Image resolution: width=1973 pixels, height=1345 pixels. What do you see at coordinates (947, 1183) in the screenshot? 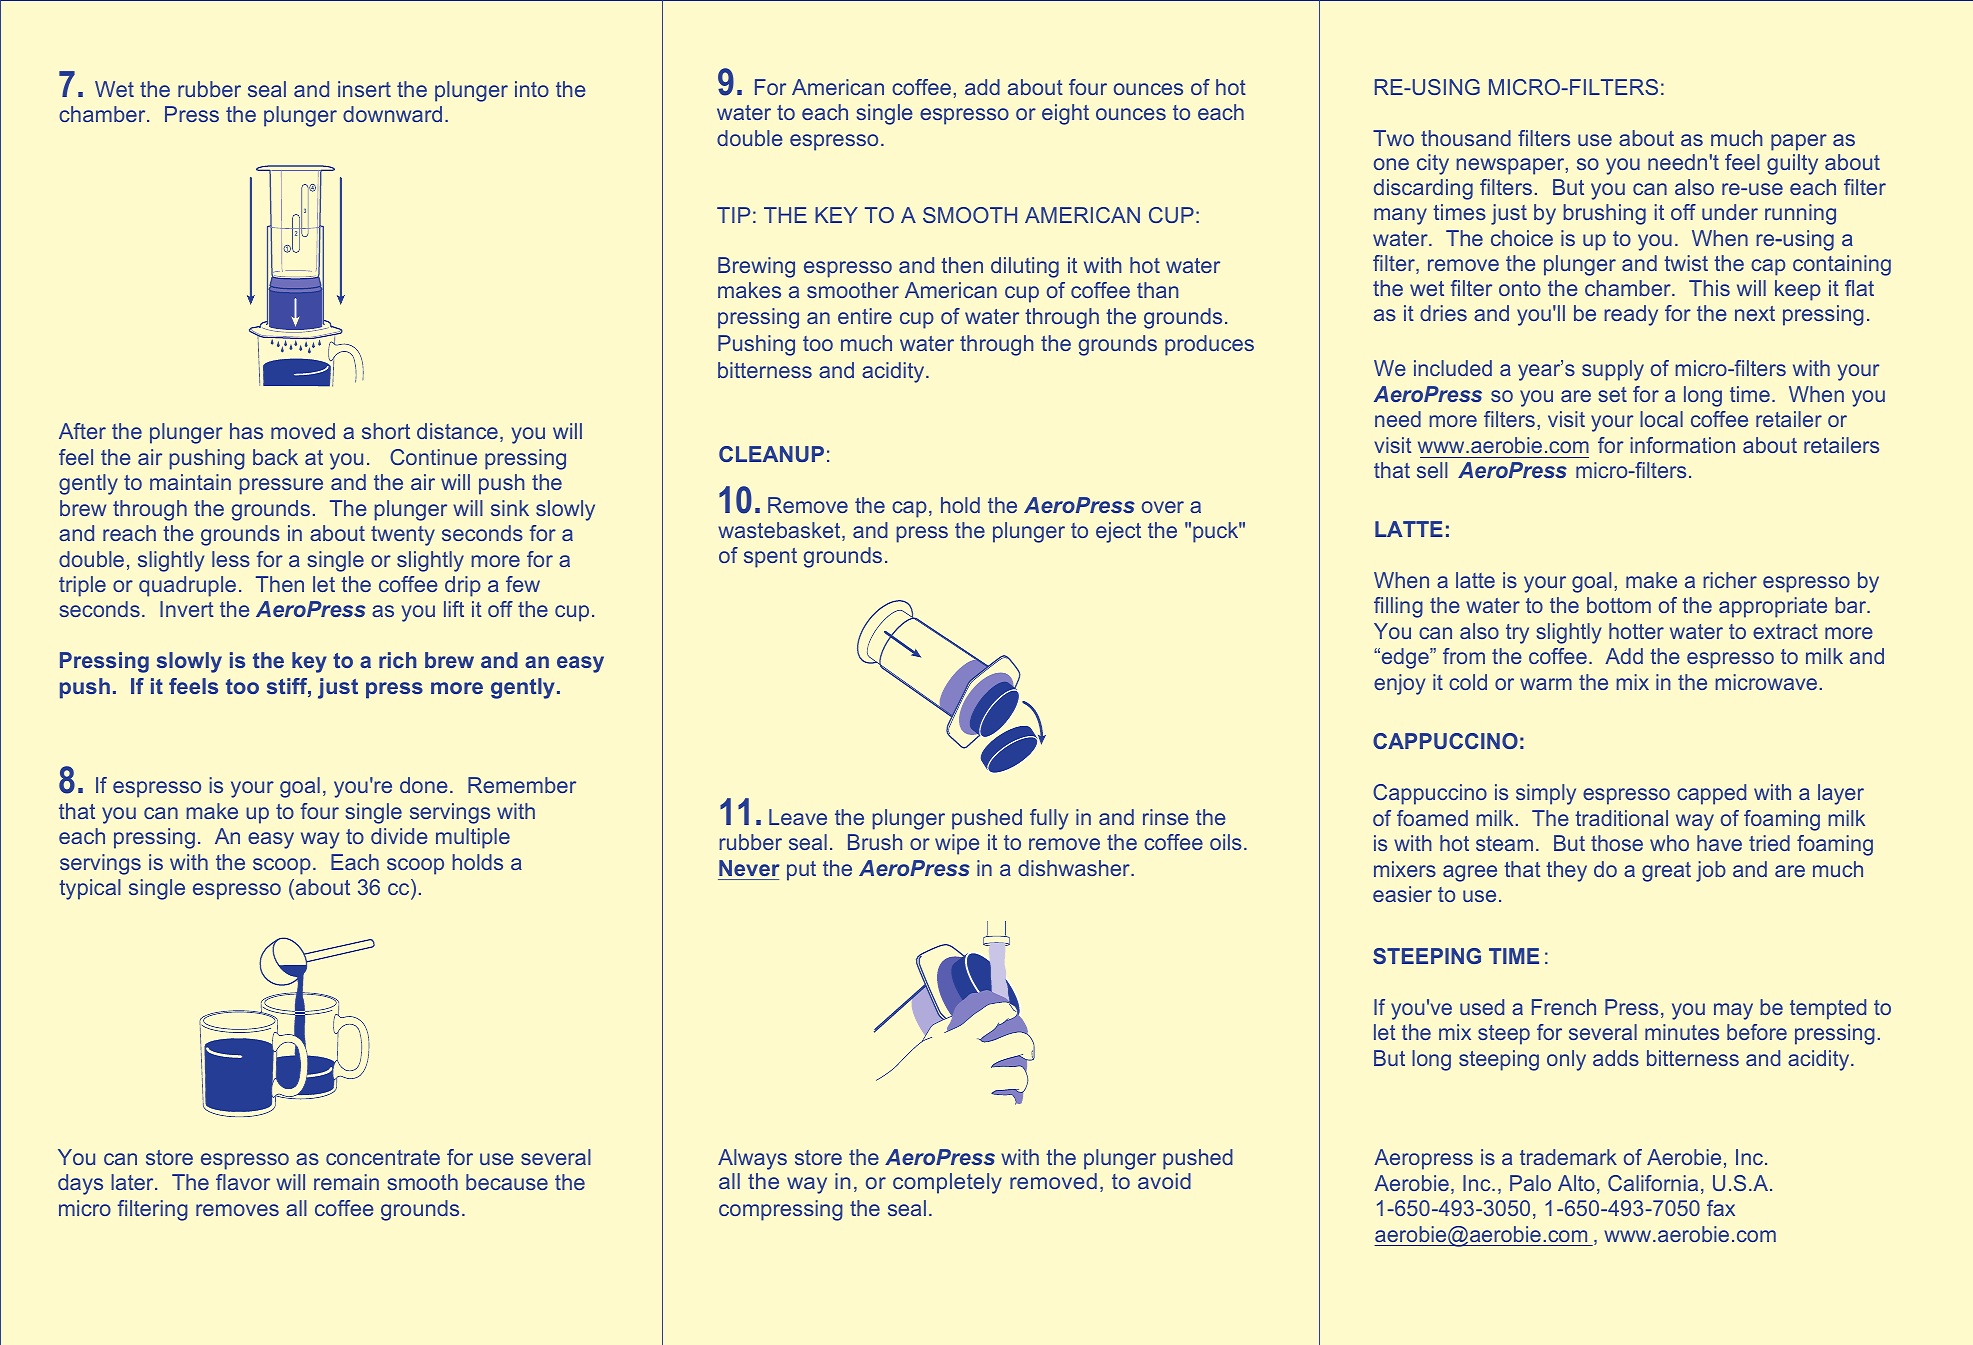
I see `completely` at bounding box center [947, 1183].
